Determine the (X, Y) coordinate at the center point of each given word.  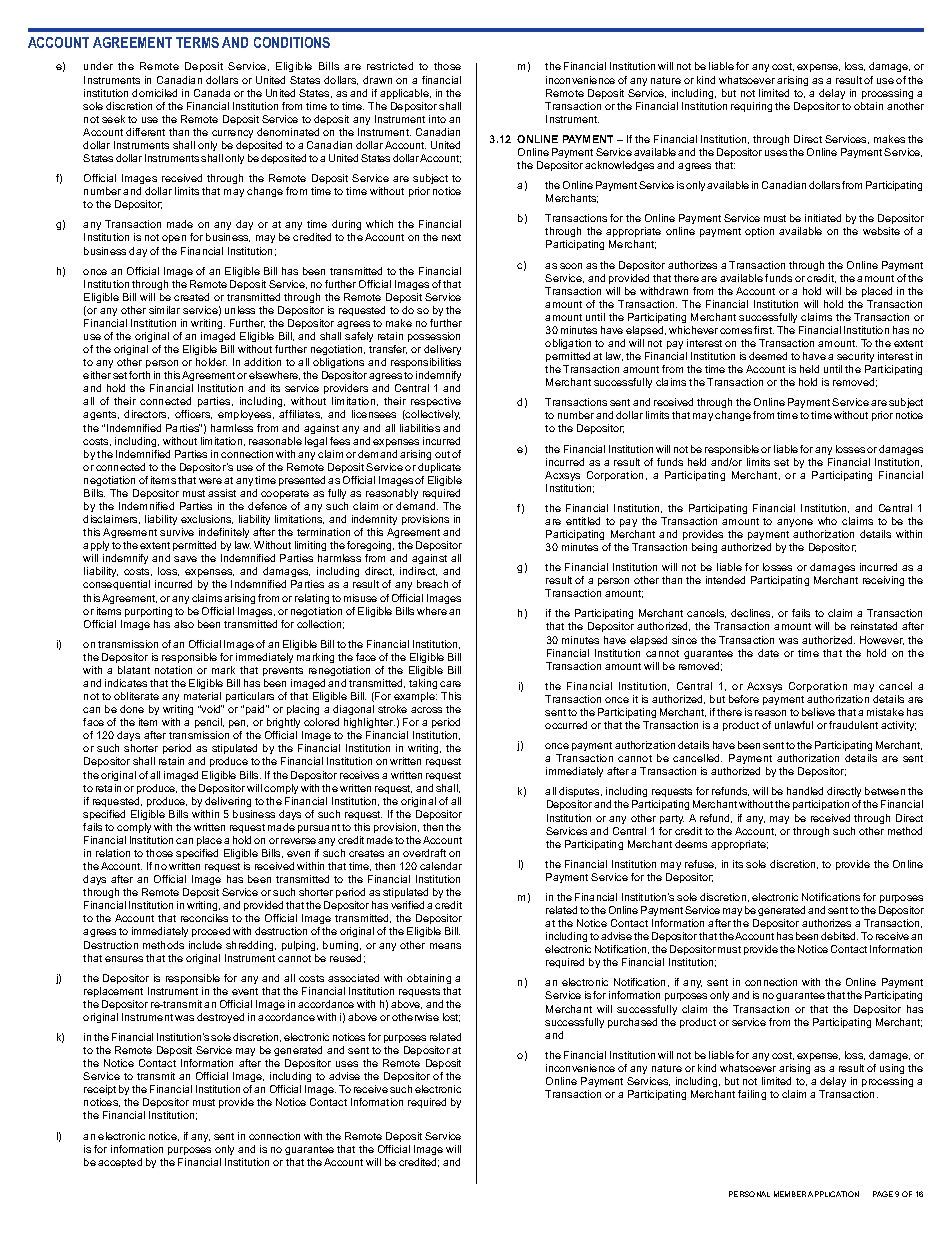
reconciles (204, 918)
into (437, 119)
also (184, 624)
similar (164, 310)
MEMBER (790, 1194)
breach (432, 584)
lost (451, 1017)
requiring (751, 107)
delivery (442, 350)
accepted (120, 1163)
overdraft (424, 853)
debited (839, 936)
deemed (768, 356)
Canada (212, 93)
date (768, 653)
